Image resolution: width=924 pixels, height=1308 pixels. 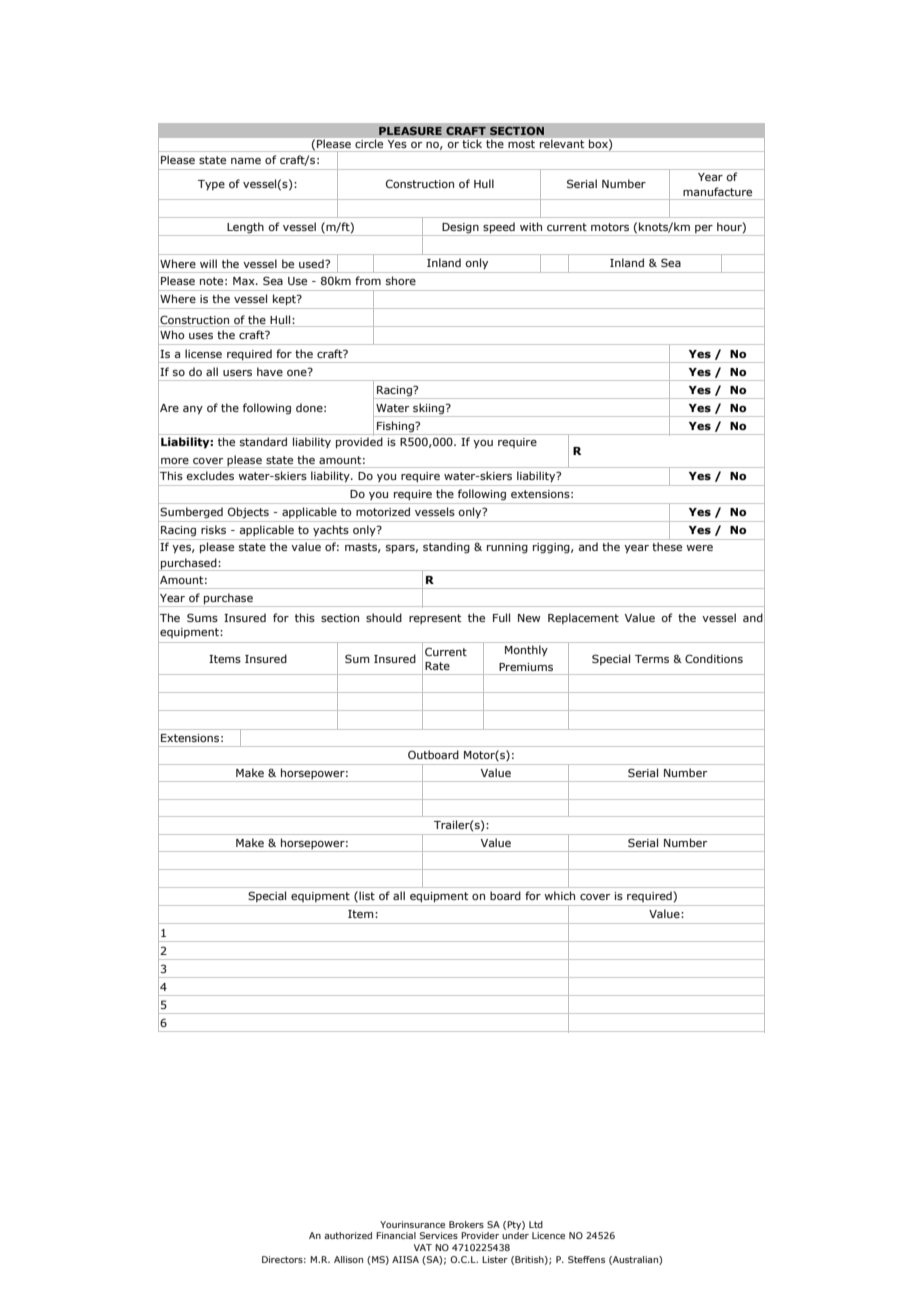 What do you see at coordinates (437, 666) in the image?
I see `Rate` at bounding box center [437, 666].
